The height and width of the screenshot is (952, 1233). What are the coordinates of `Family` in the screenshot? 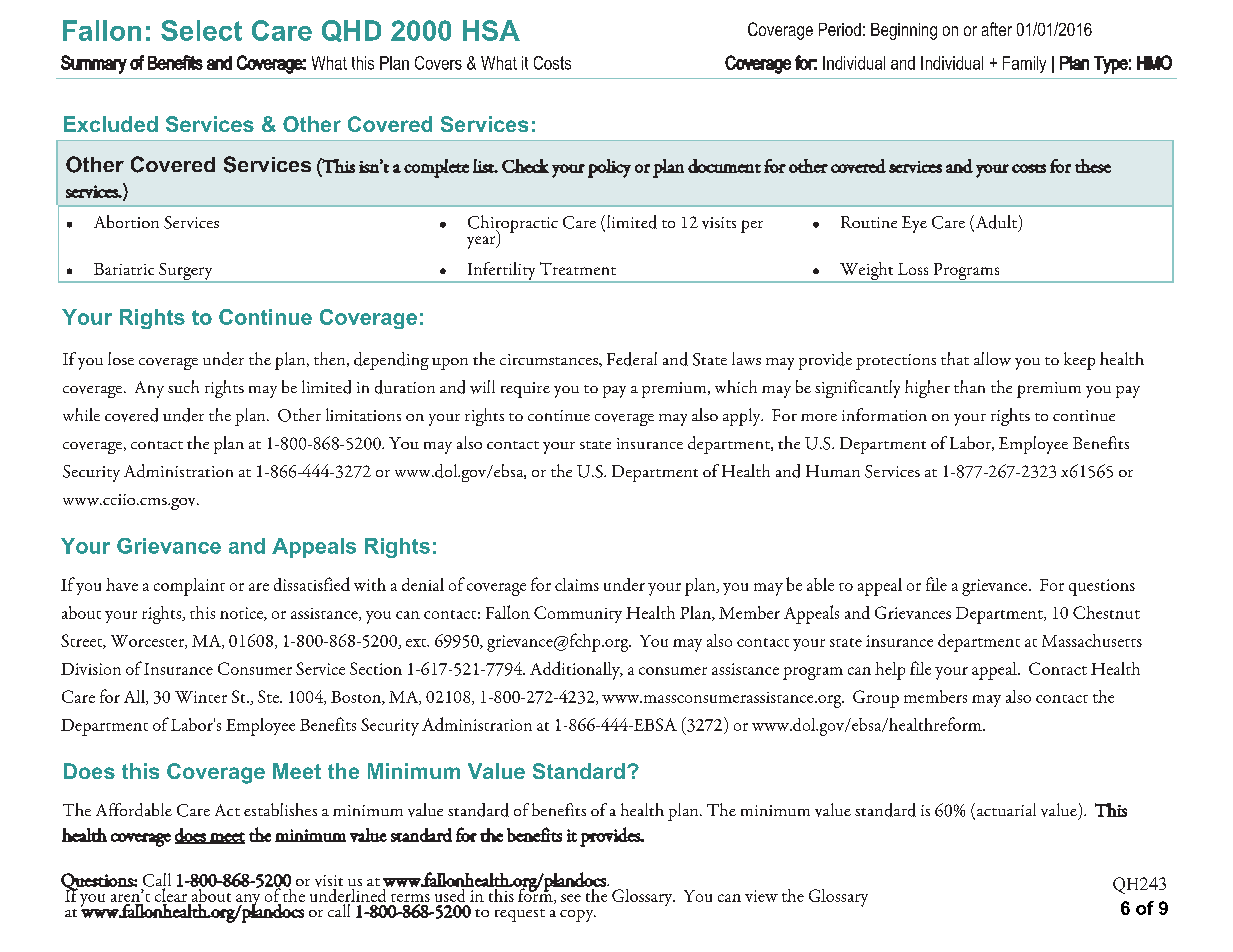 It's located at (1024, 64).
